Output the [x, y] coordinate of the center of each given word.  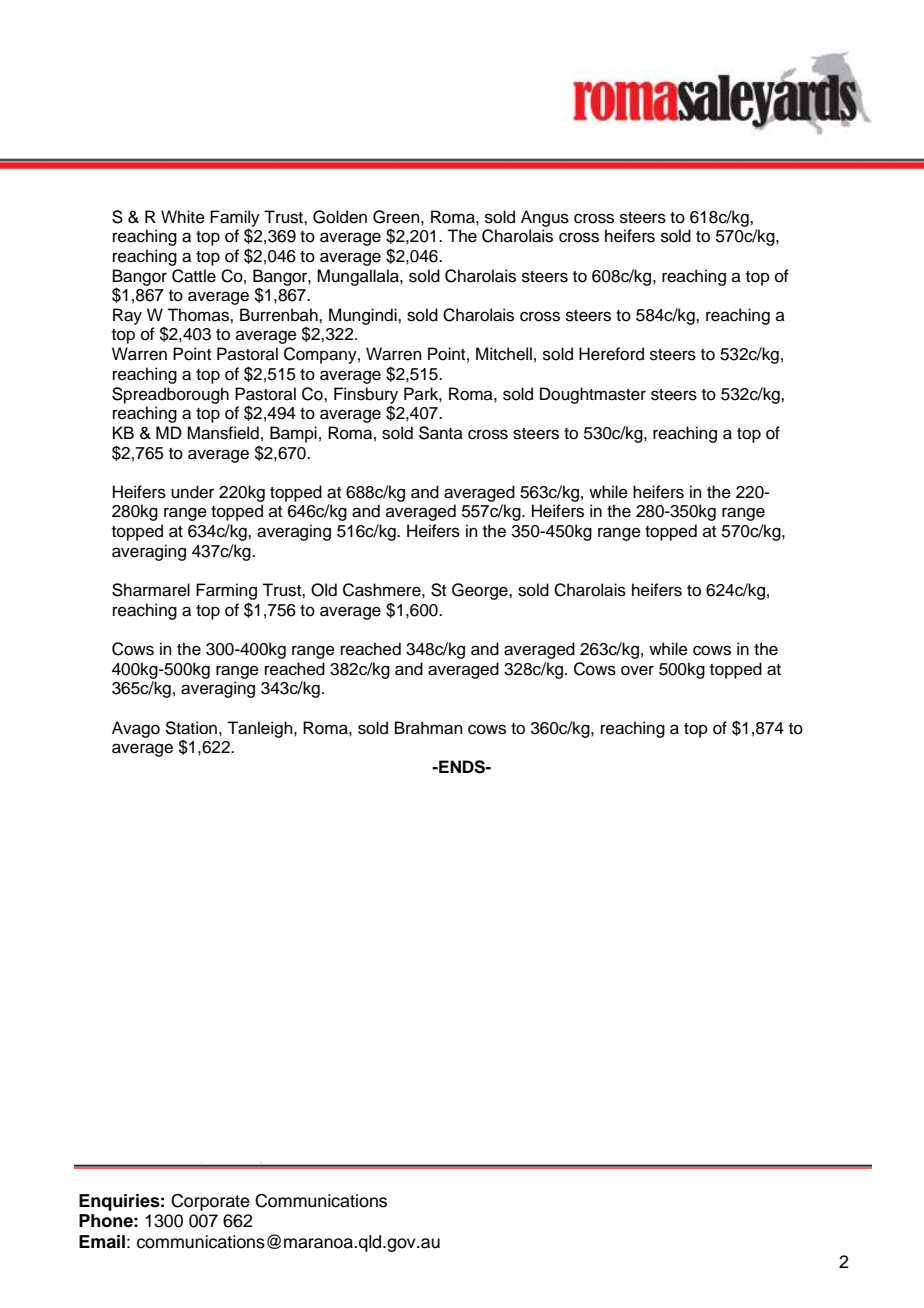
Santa [441, 433]
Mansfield [223, 433]
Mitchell [504, 354]
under [192, 492]
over [637, 670]
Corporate [210, 1202]
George [481, 591]
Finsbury [366, 396]
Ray [127, 316]
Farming [226, 591]
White [183, 217]
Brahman [429, 728]
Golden [340, 217]
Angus [545, 218]
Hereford [611, 354]
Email [102, 1242]
